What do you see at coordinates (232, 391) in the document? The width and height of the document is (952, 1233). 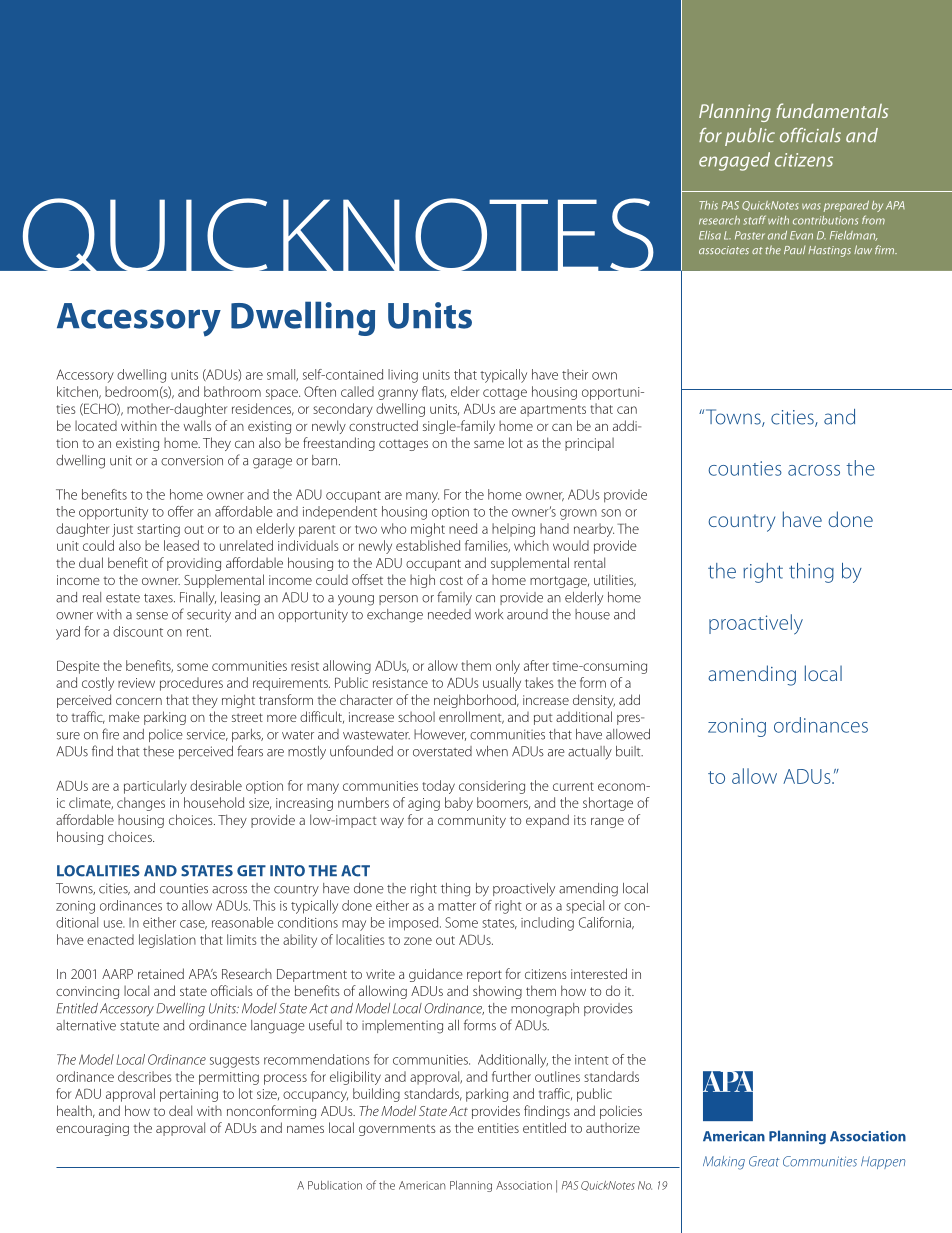 I see `bathroom` at bounding box center [232, 391].
